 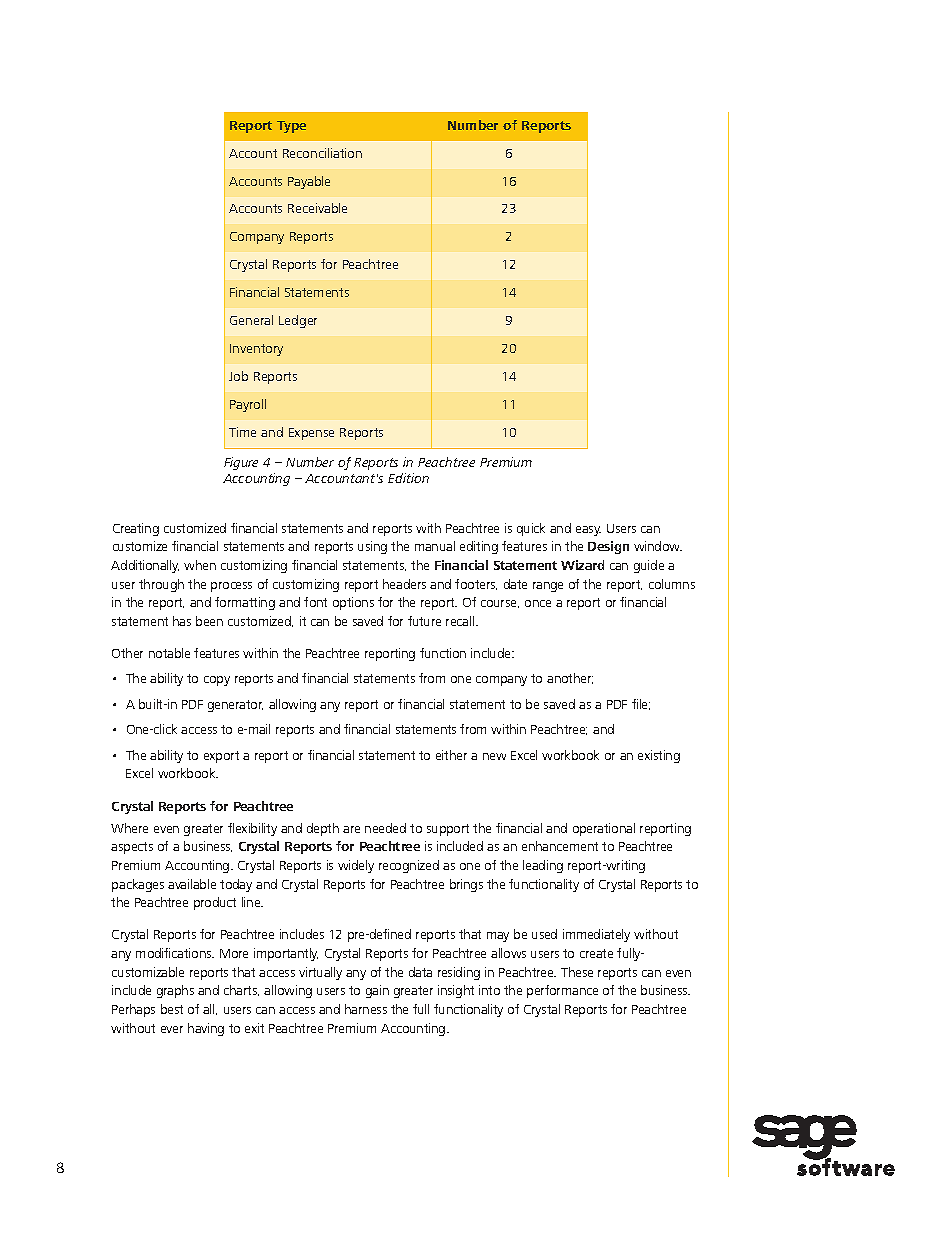 I want to click on when, so click(x=200, y=565).
